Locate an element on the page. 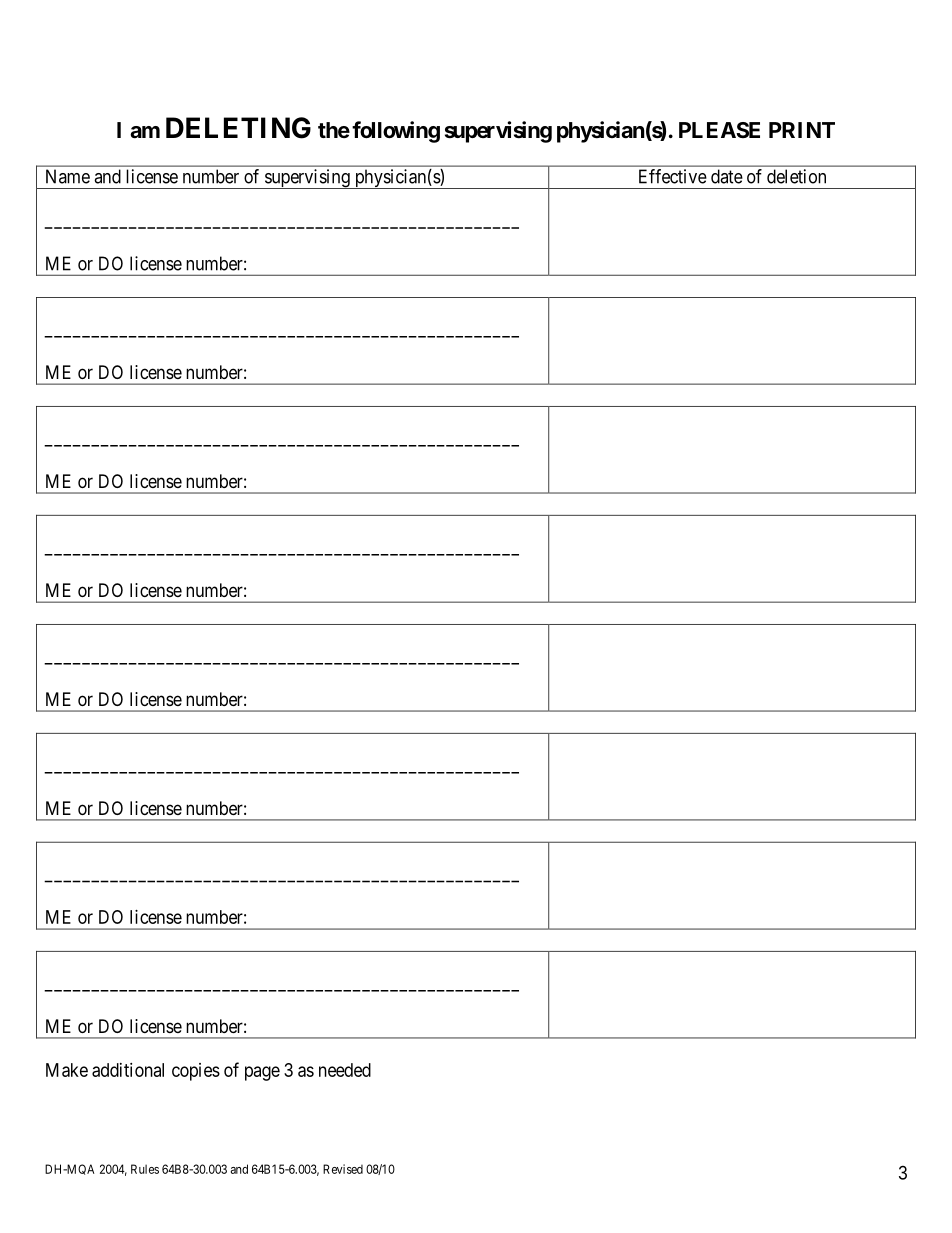 This document has height=1233, width=952. Name is located at coordinates (68, 176).
